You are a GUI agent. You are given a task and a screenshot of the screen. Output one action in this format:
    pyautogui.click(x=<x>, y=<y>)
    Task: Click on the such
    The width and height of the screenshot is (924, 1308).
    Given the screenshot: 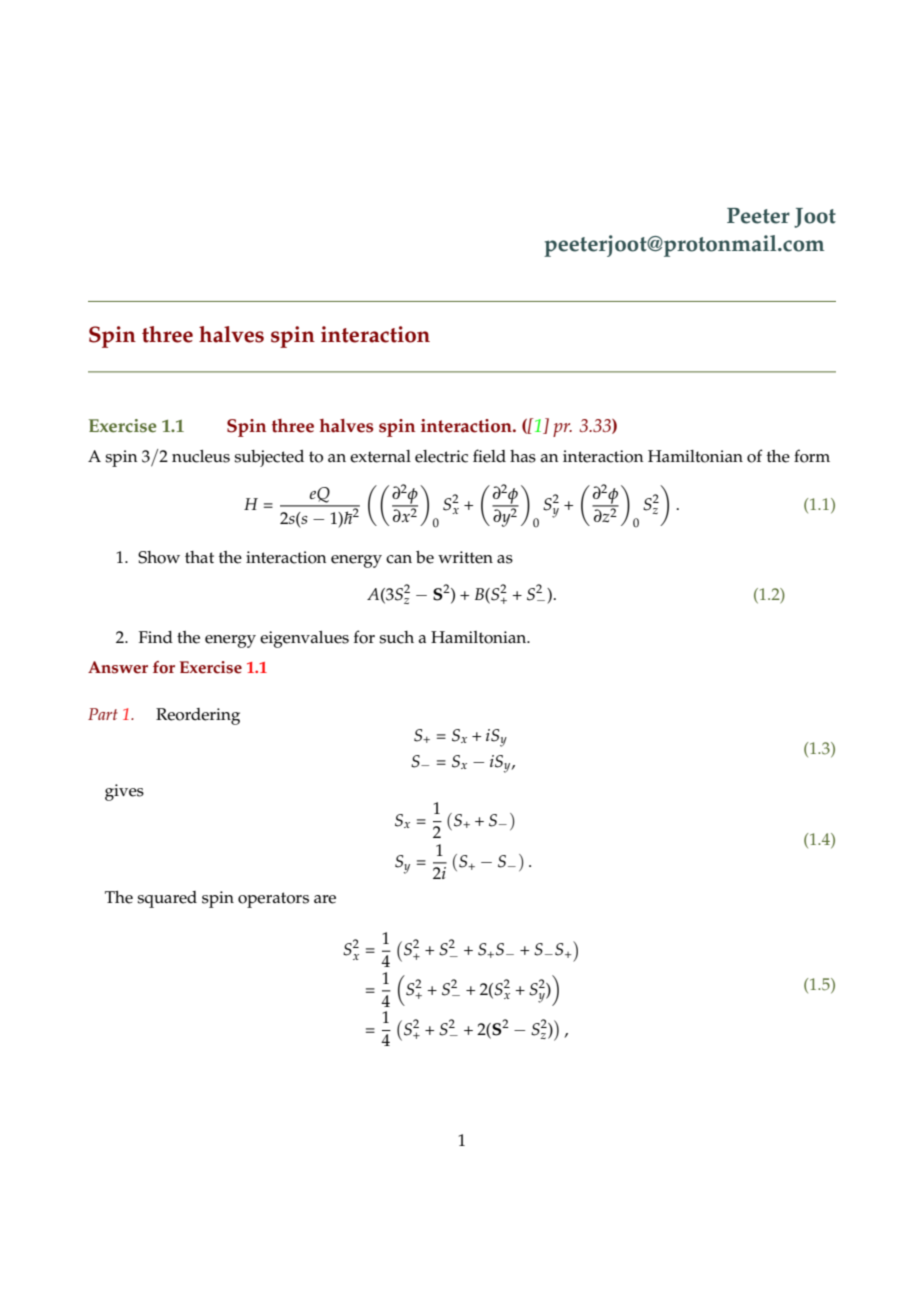 What is the action you would take?
    pyautogui.click(x=396, y=637)
